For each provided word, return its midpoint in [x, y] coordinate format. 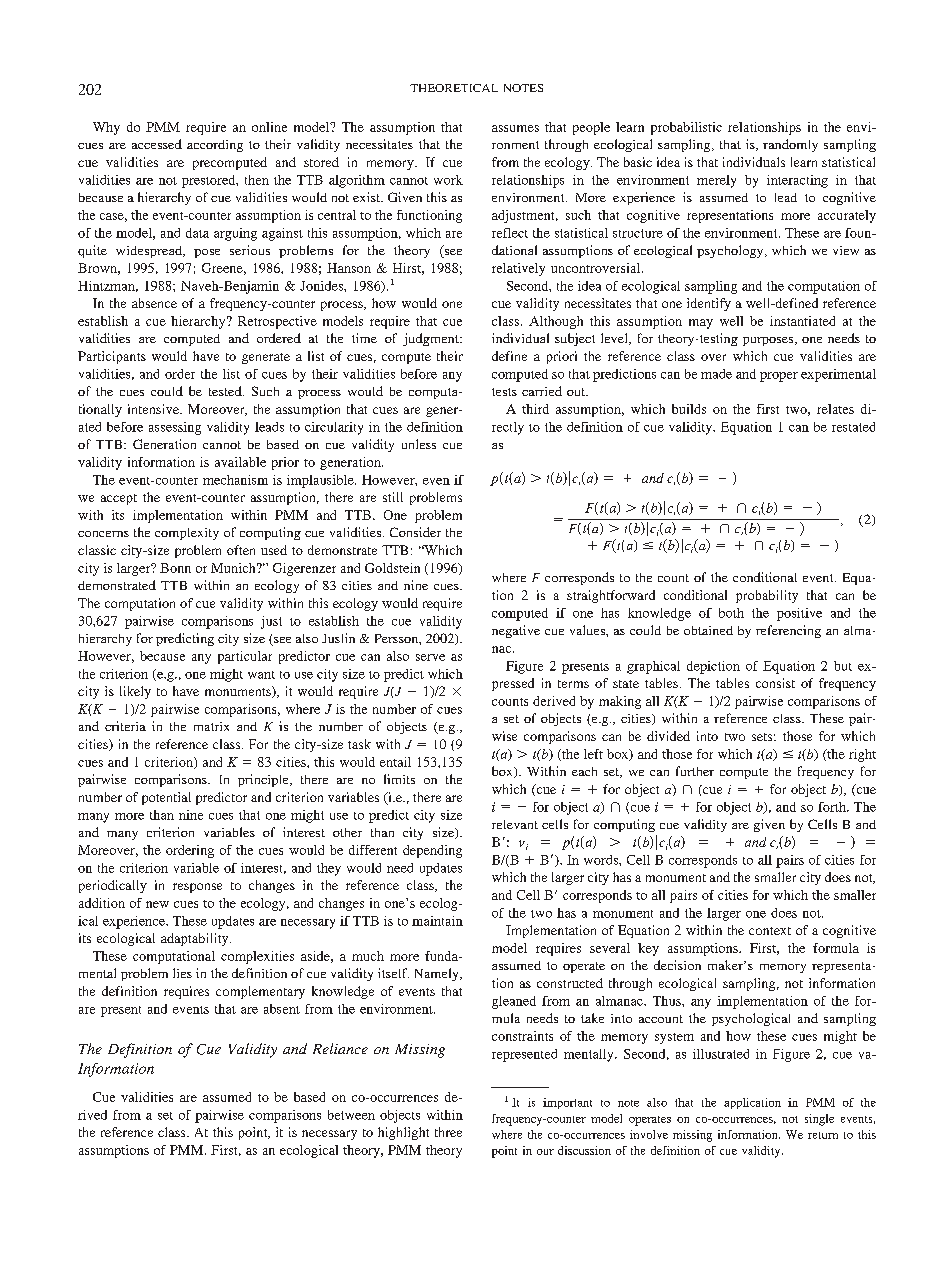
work [448, 180]
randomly [790, 145]
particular [245, 657]
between [351, 1115]
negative [516, 631]
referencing [788, 631]
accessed [157, 144]
